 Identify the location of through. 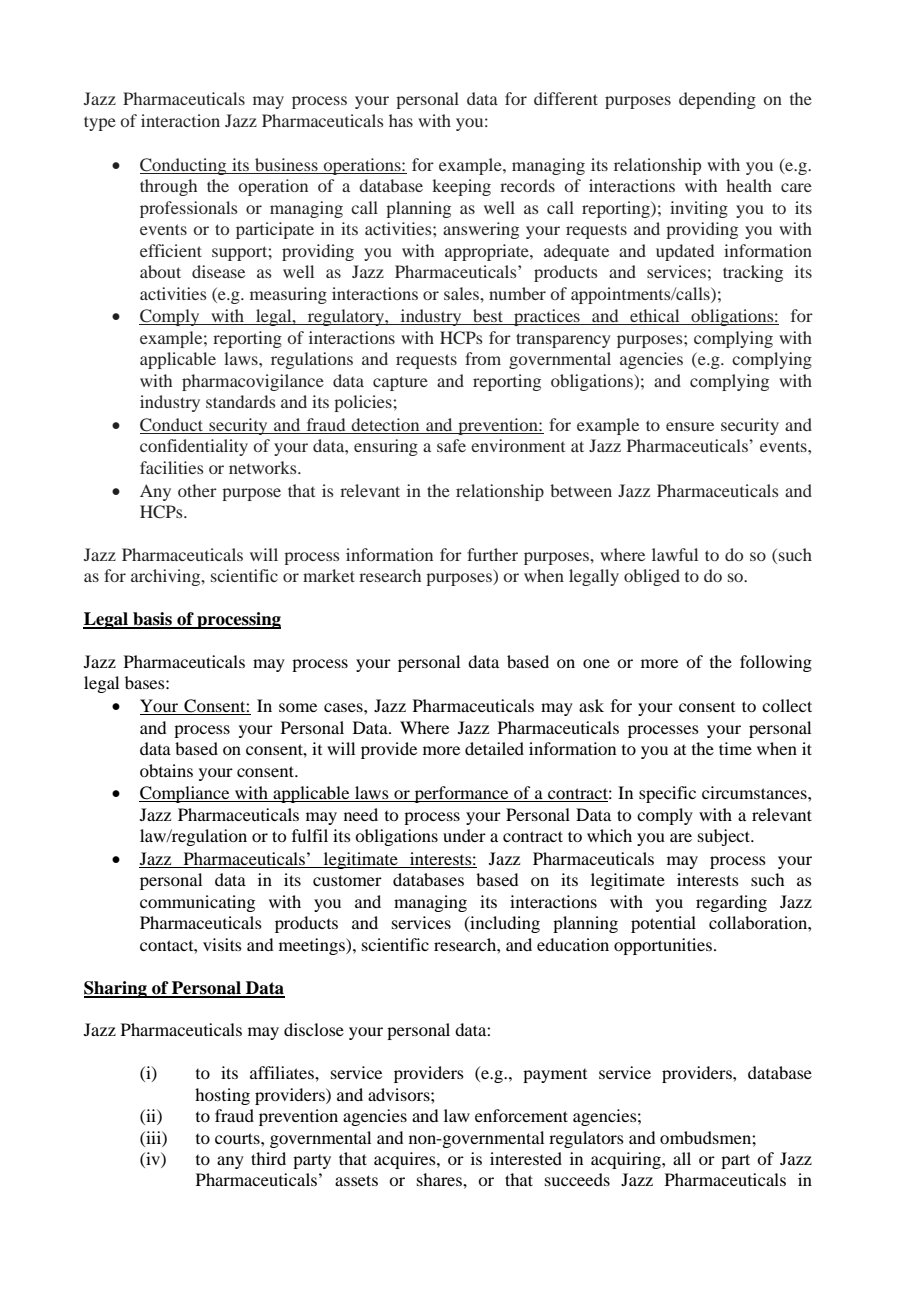
(168, 187).
